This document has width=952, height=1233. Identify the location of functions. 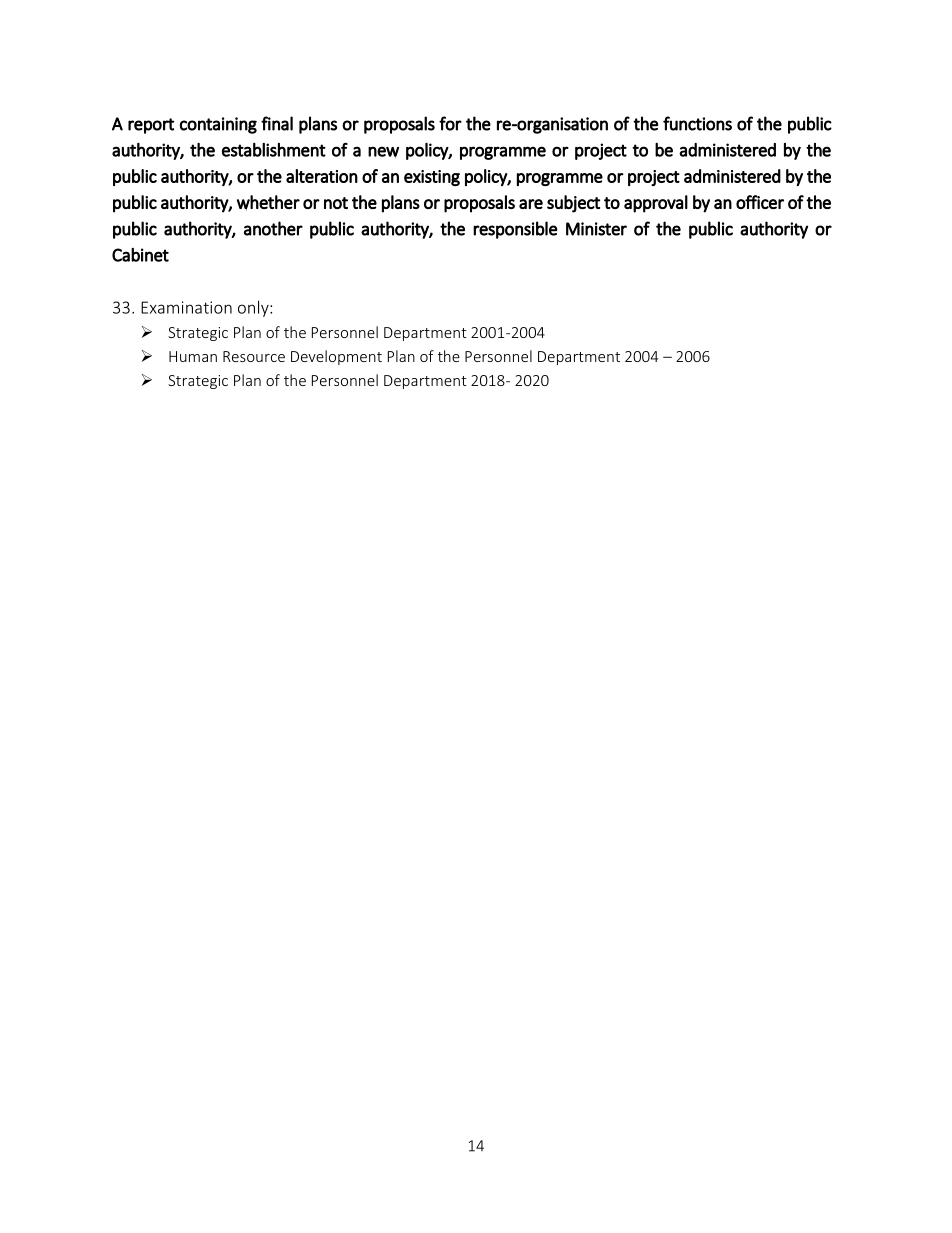
(697, 123).
